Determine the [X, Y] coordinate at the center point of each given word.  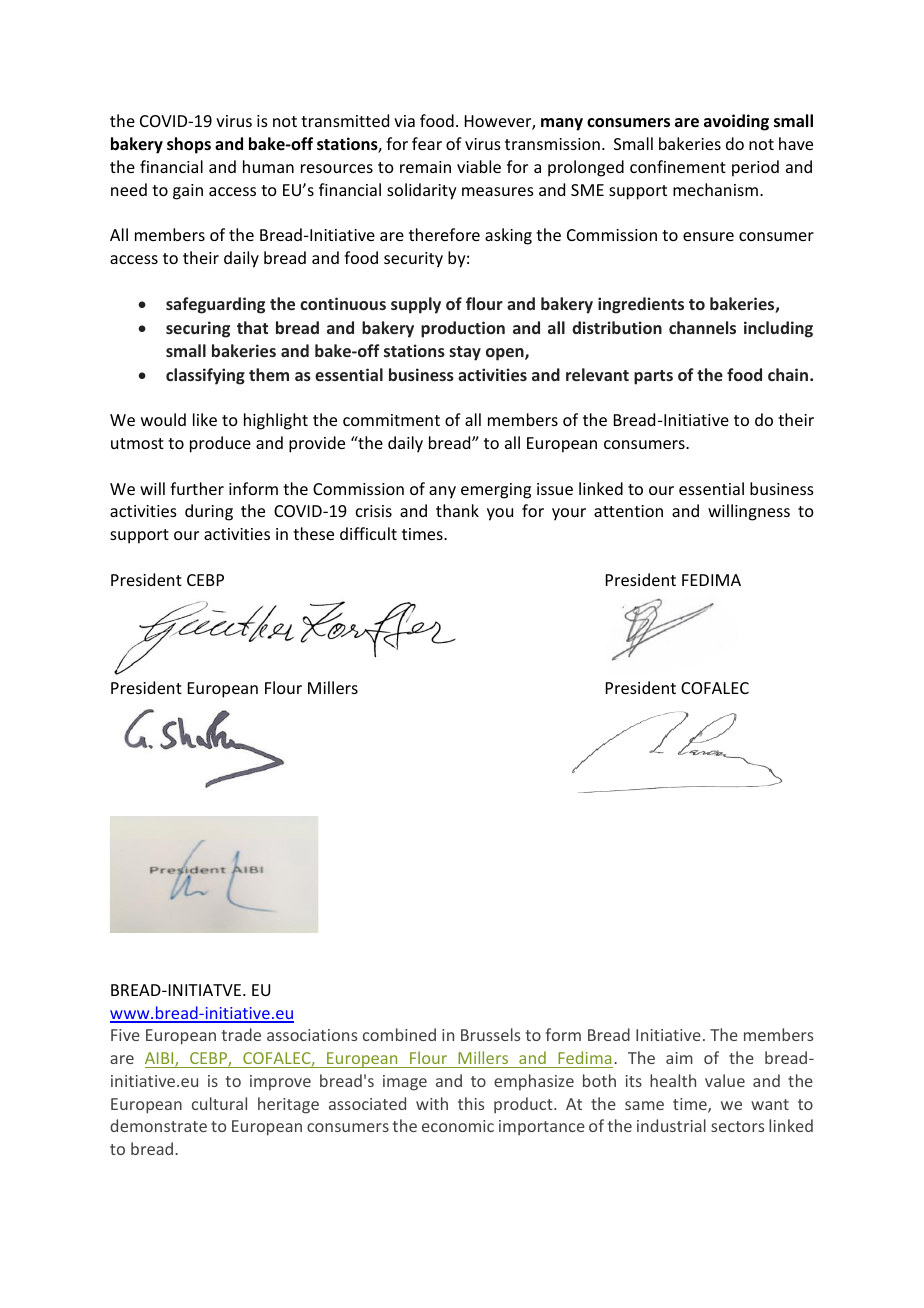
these [313, 533]
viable [479, 166]
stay [465, 353]
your [569, 514]
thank [457, 510]
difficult [368, 533]
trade [241, 1034]
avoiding [736, 122]
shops [189, 145]
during [209, 512]
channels [702, 327]
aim [679, 1058]
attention [628, 511]
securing [198, 329]
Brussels [490, 1034]
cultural [219, 1103]
